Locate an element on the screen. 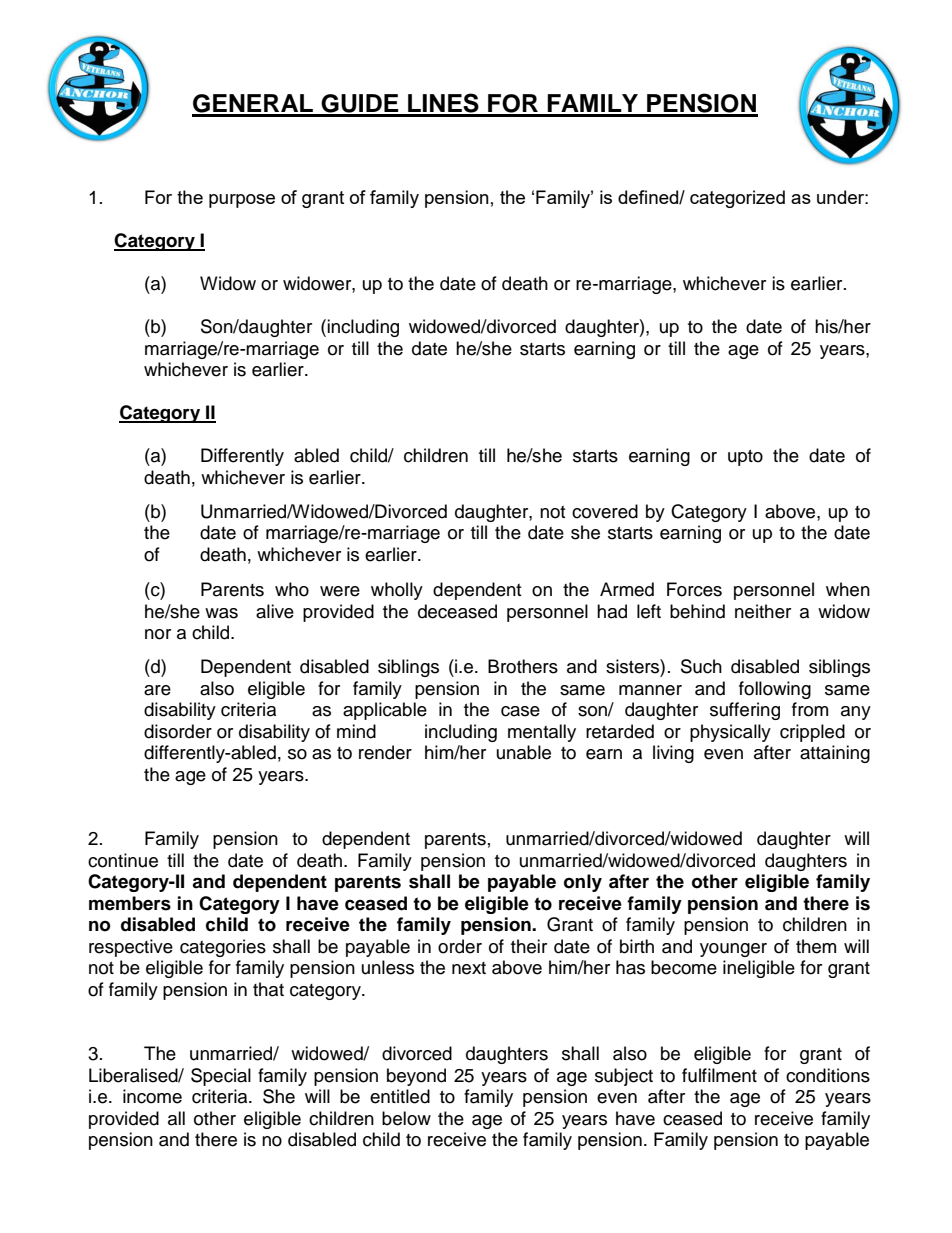 Image resolution: width=952 pixels, height=1233 pixels. categorized is located at coordinates (737, 199).
